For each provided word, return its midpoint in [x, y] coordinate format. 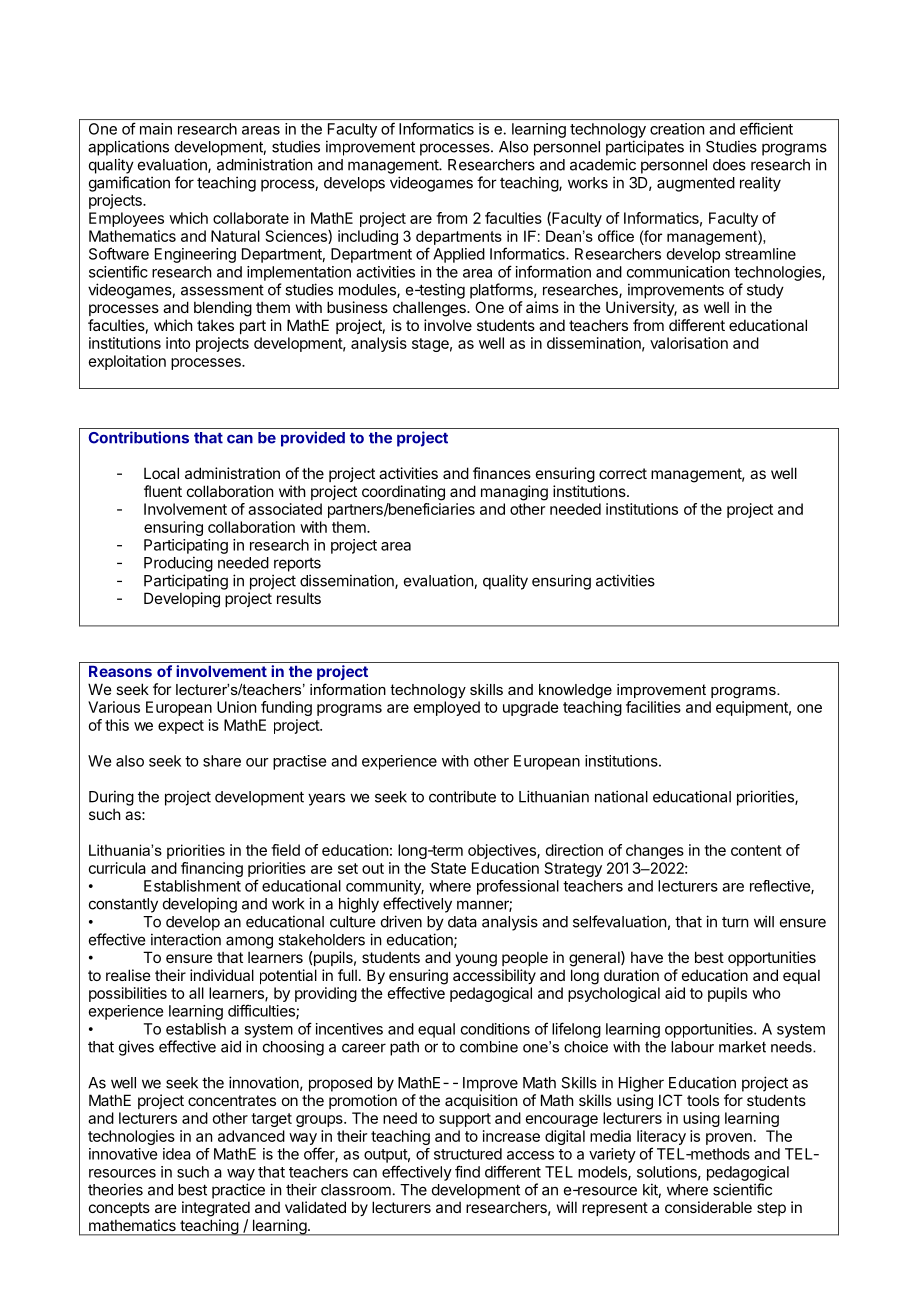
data [462, 922]
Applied [459, 255]
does [729, 165]
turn [735, 922]
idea [177, 1154]
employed [447, 708]
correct [623, 473]
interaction [186, 939]
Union [236, 707]
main [156, 129]
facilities [653, 707]
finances [502, 473]
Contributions [138, 437]
